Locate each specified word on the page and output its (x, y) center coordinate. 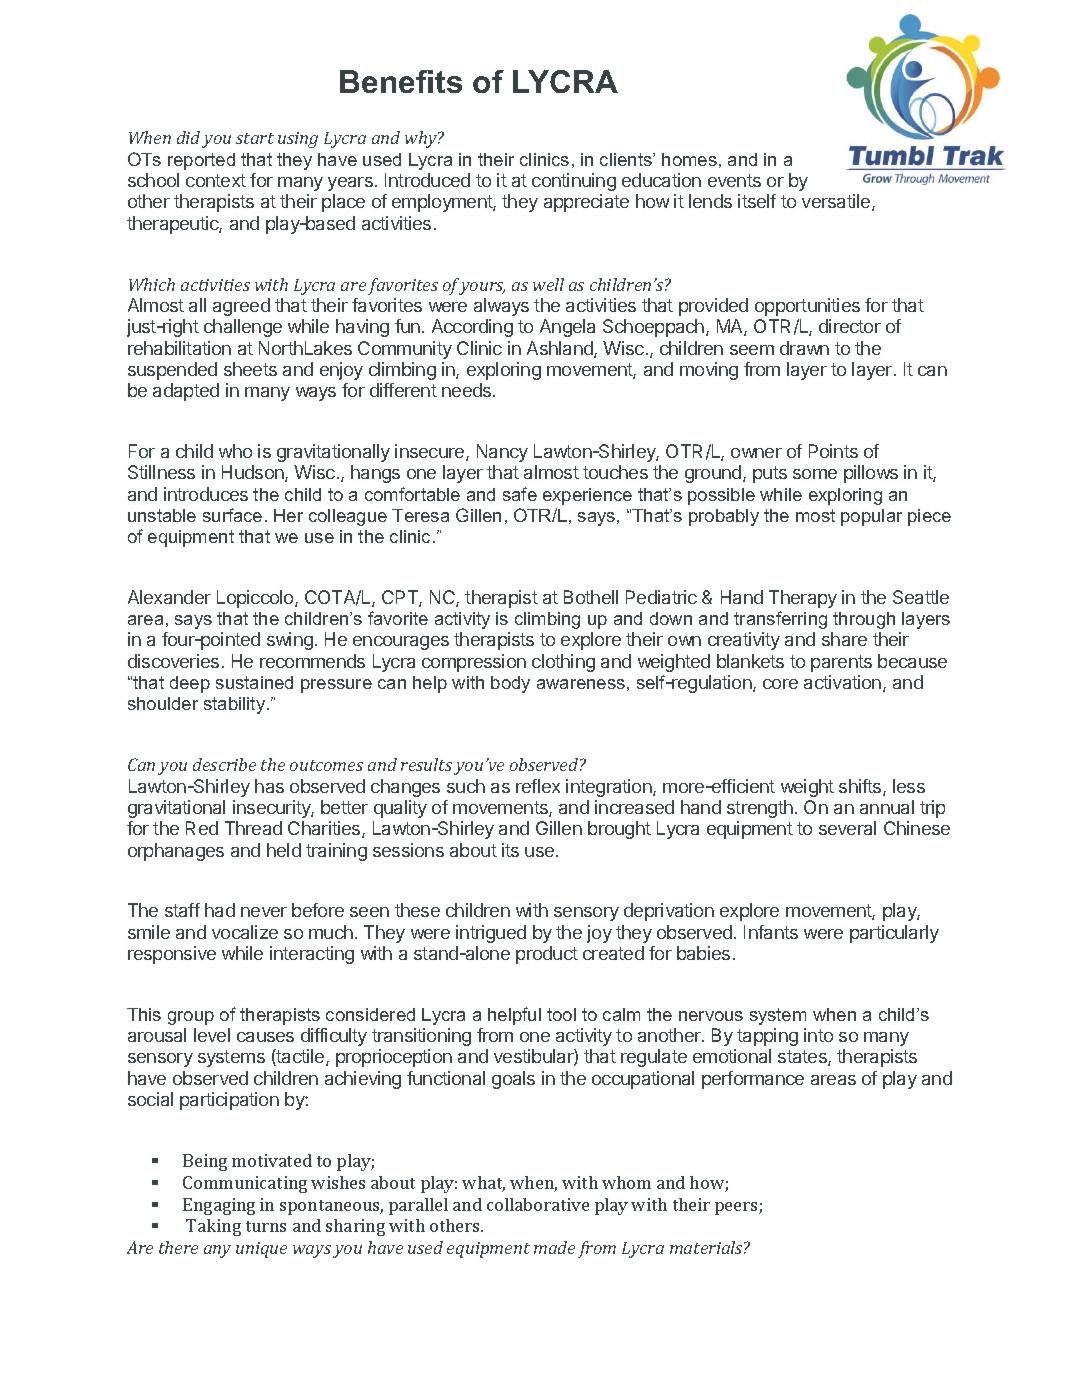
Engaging (219, 1206)
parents (841, 663)
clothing (563, 663)
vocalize (245, 932)
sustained (254, 682)
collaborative (538, 1204)
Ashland (561, 349)
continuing (574, 182)
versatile (837, 202)
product (547, 955)
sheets (250, 369)
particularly (894, 934)
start (255, 138)
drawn (804, 348)
